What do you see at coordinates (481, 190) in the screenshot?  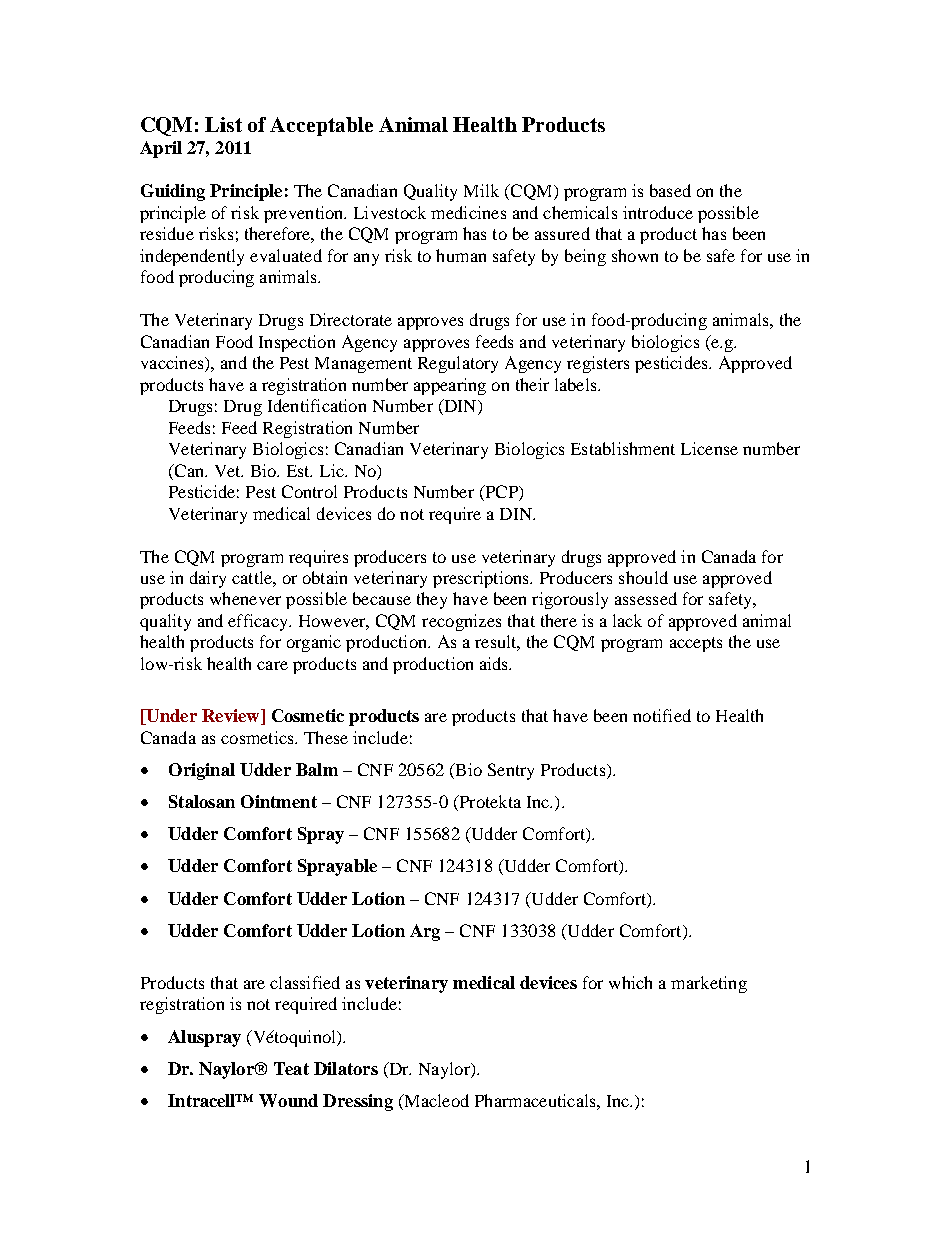 I see `Milk` at bounding box center [481, 190].
